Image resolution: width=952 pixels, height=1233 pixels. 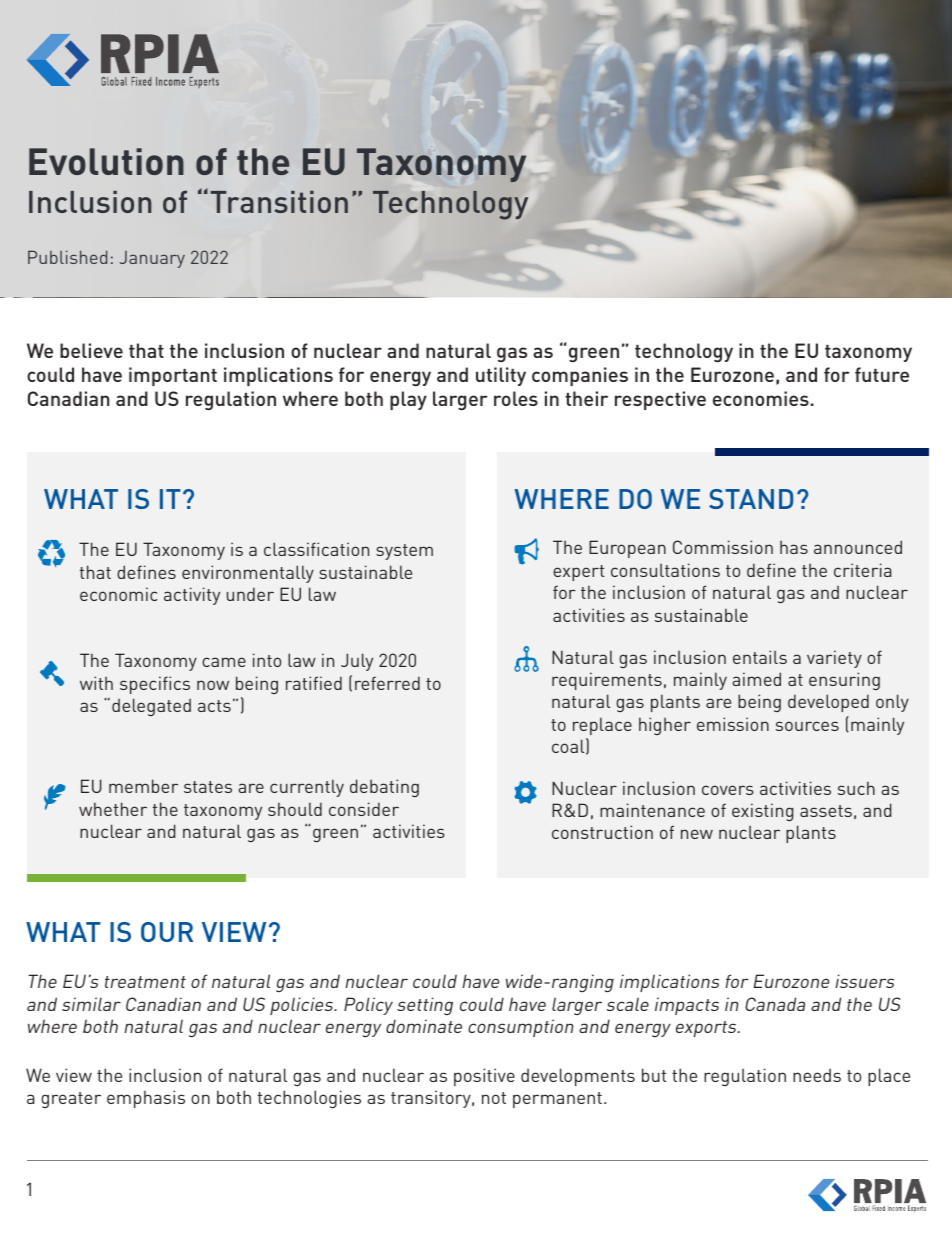 I want to click on activity, so click(x=192, y=596).
